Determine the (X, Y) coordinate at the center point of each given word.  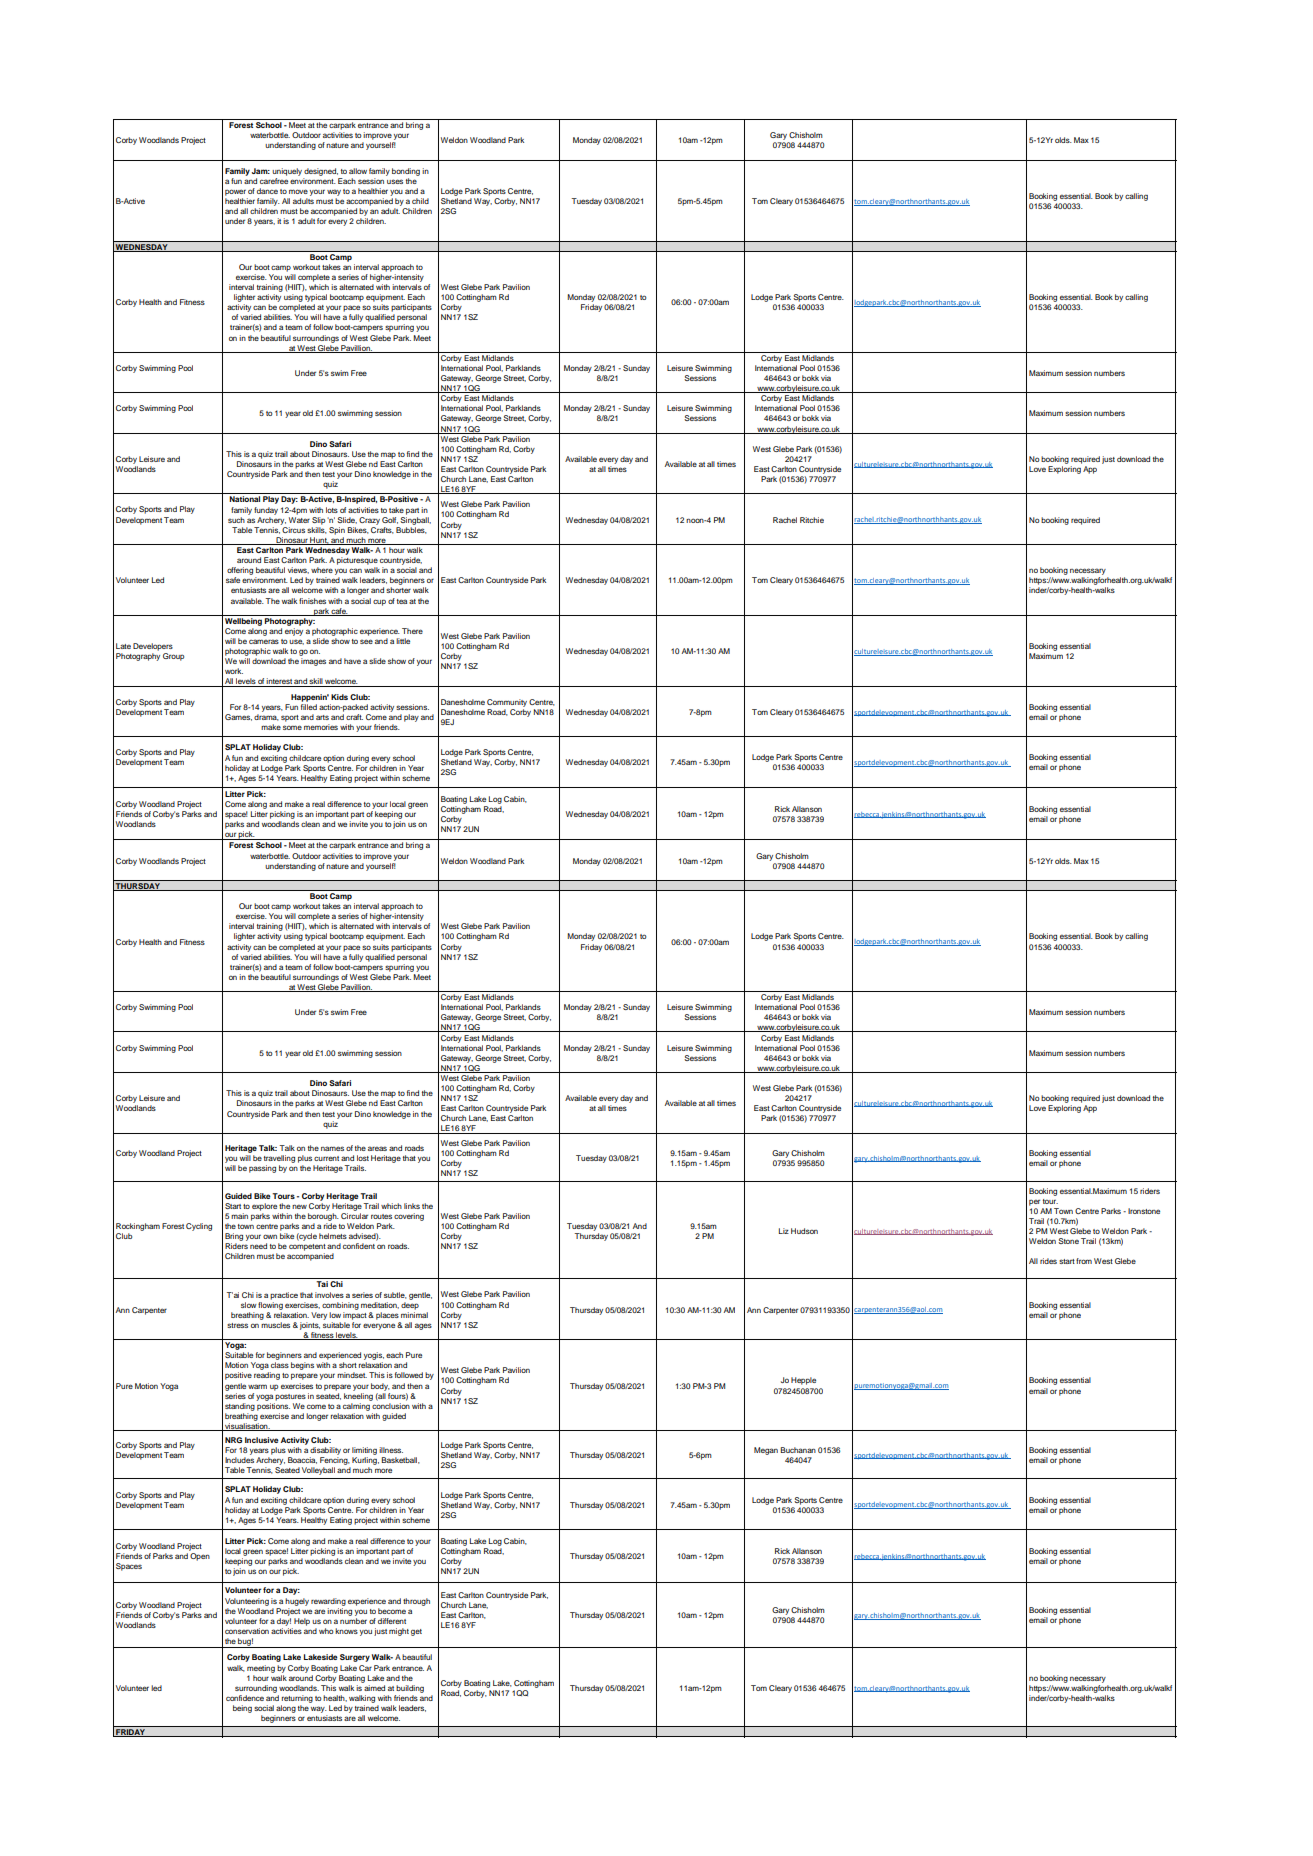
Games (238, 717)
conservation (247, 1631)
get (416, 1632)
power (235, 192)
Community (507, 703)
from (1084, 1261)
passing (262, 1169)
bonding (406, 172)
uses (395, 181)
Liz (784, 1231)
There (412, 631)
